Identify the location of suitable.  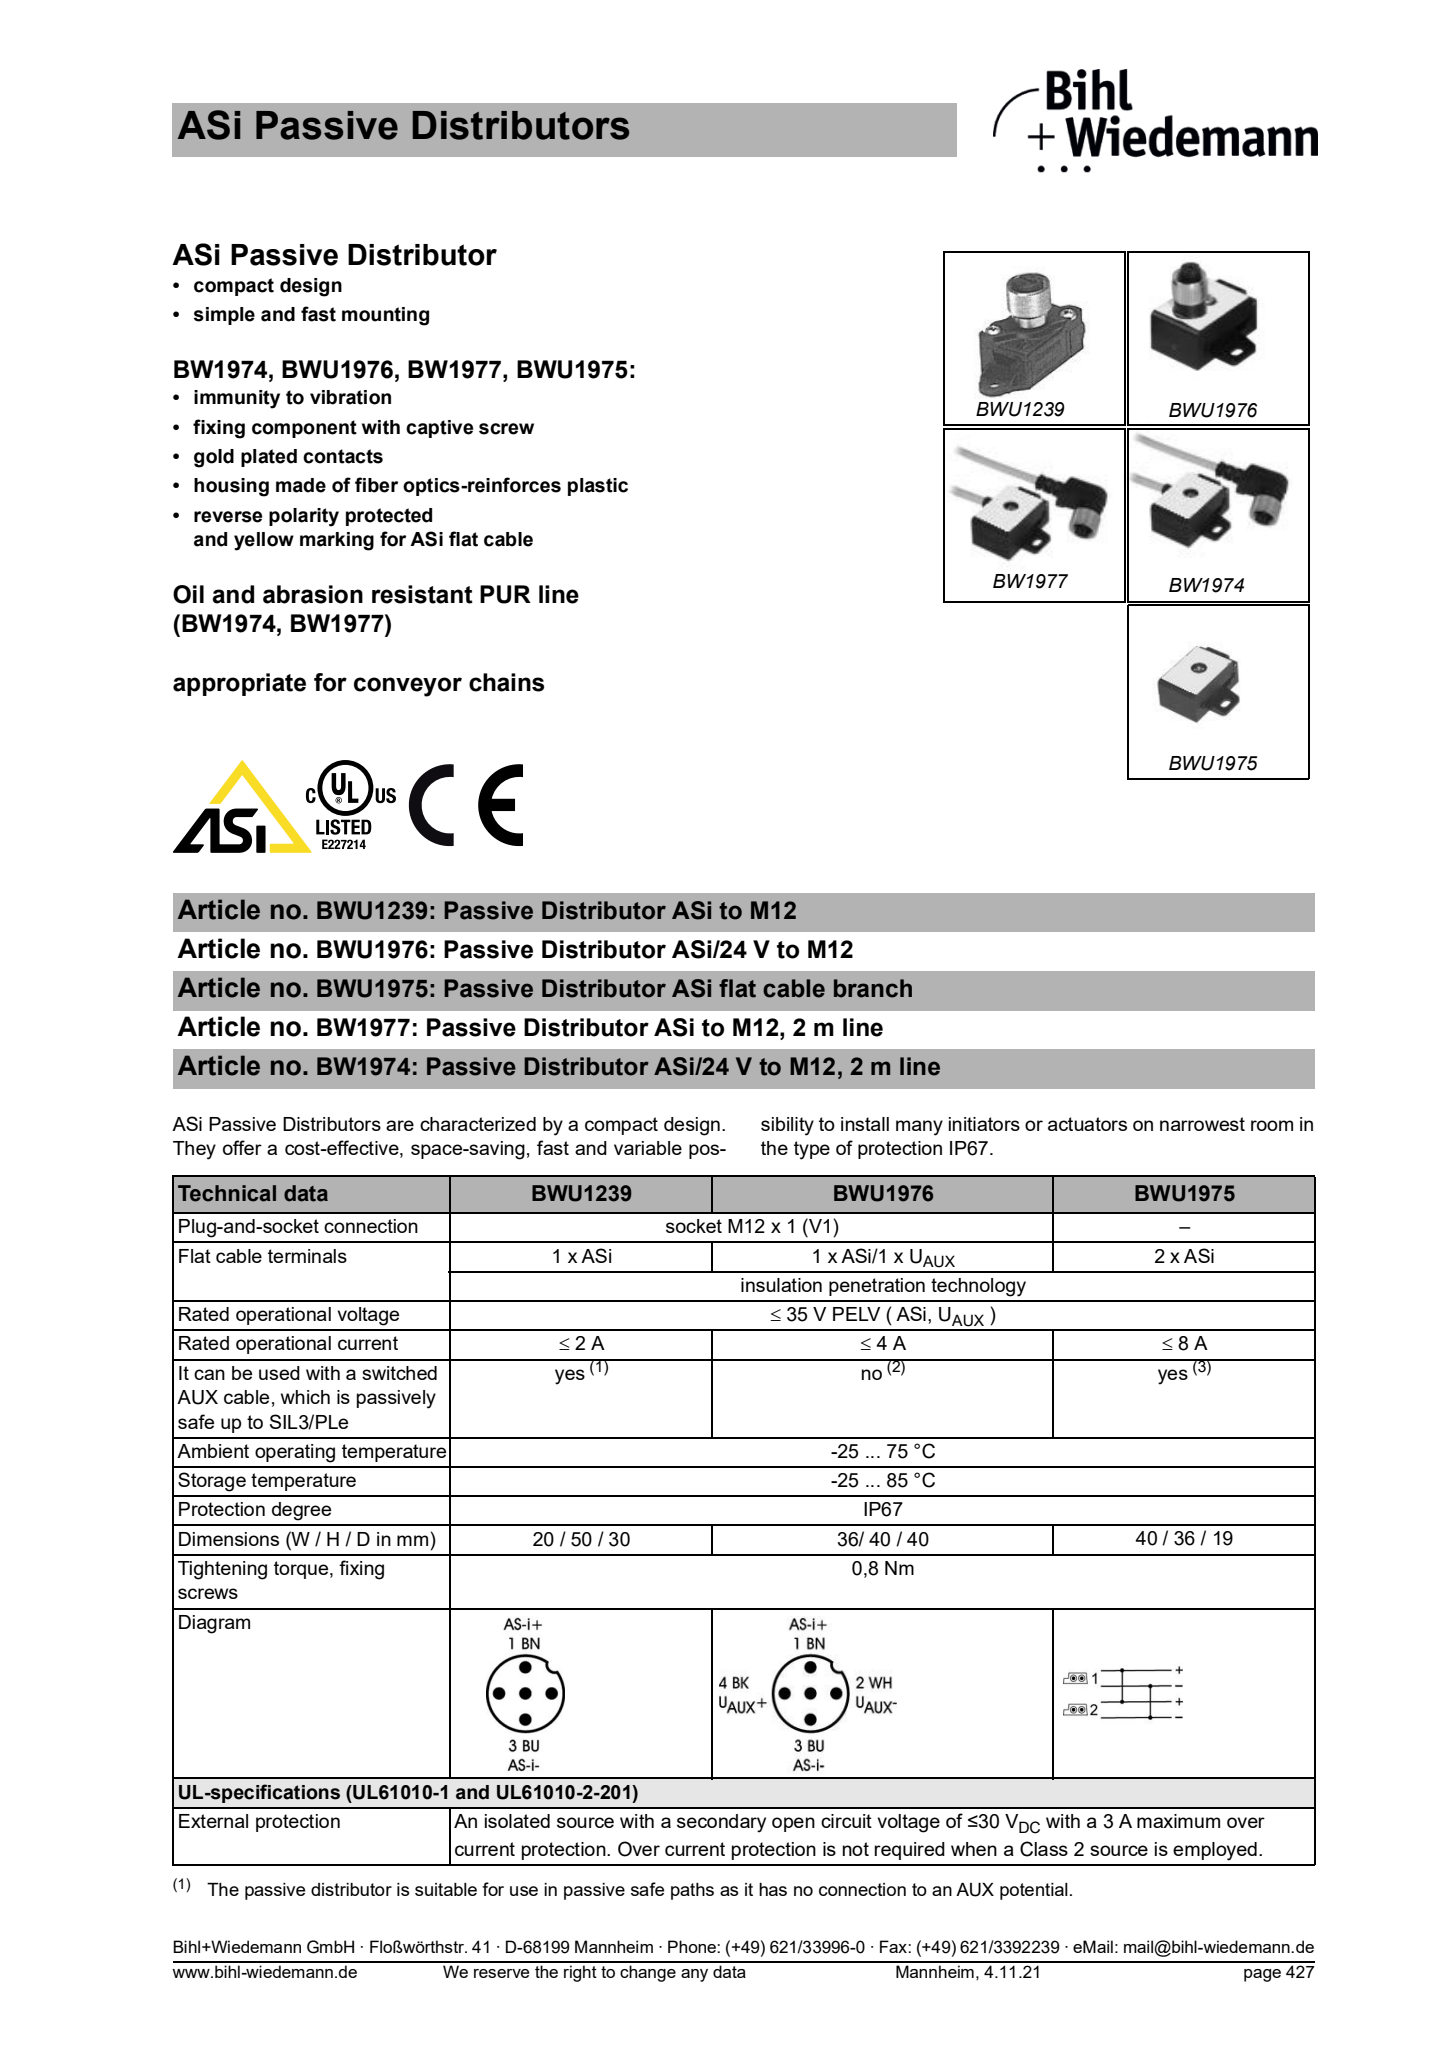
(446, 1889).
